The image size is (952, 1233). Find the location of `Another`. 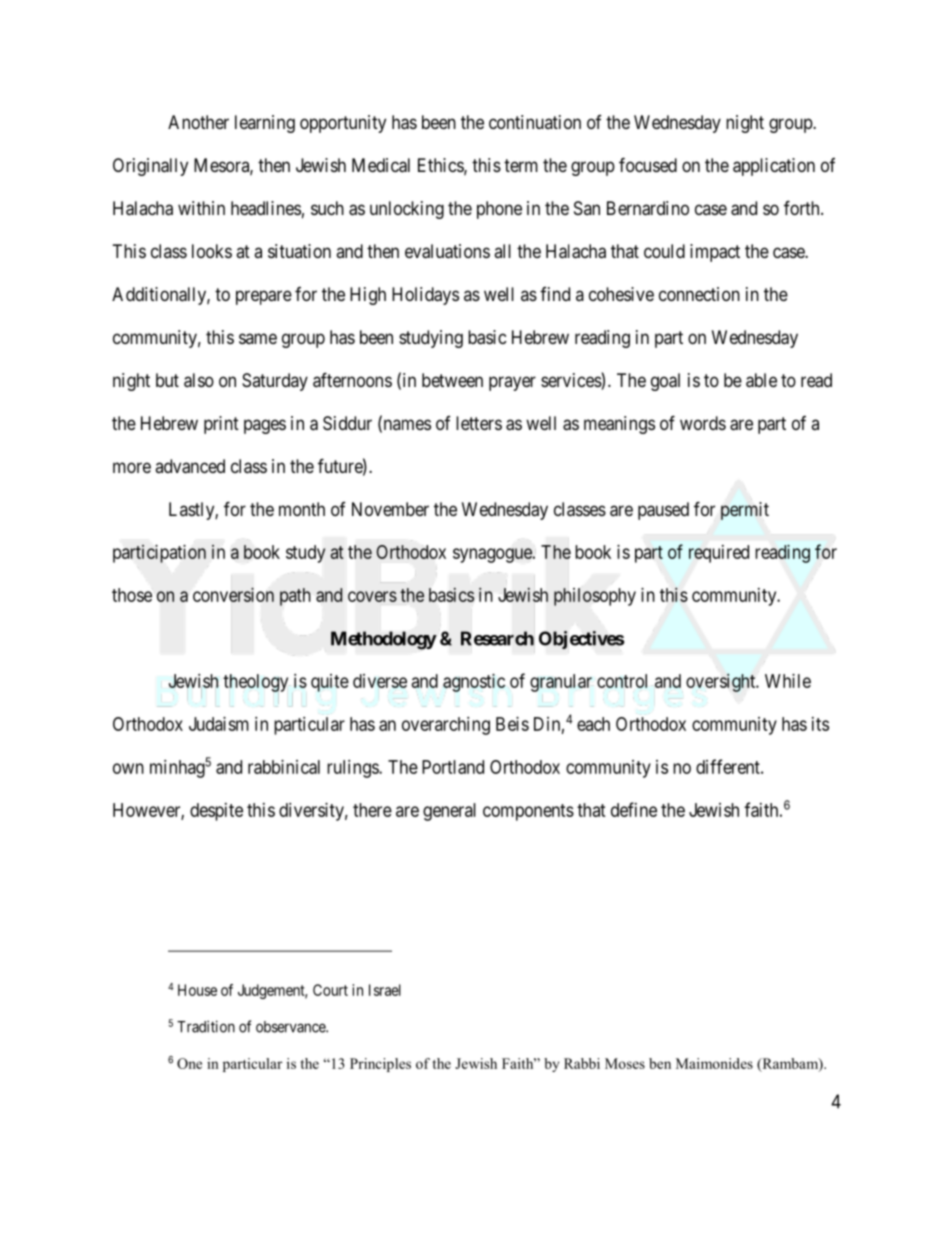

Another is located at coordinates (198, 122).
